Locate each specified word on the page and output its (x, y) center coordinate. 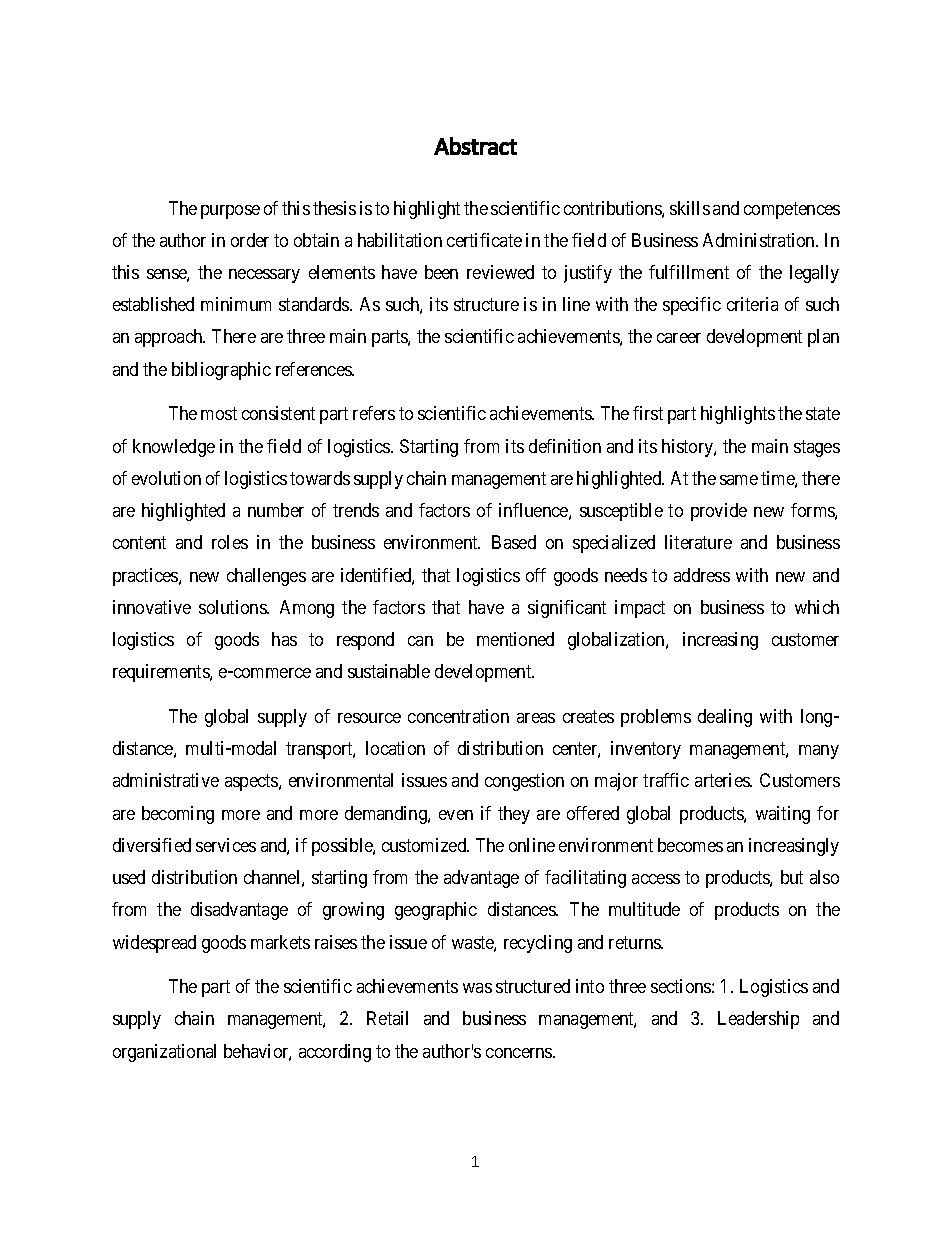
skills (690, 208)
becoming (178, 815)
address (702, 575)
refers (374, 413)
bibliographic (221, 371)
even (456, 815)
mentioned (515, 639)
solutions (233, 607)
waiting (783, 815)
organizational (164, 1053)
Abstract (475, 146)
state (823, 414)
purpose (230, 212)
